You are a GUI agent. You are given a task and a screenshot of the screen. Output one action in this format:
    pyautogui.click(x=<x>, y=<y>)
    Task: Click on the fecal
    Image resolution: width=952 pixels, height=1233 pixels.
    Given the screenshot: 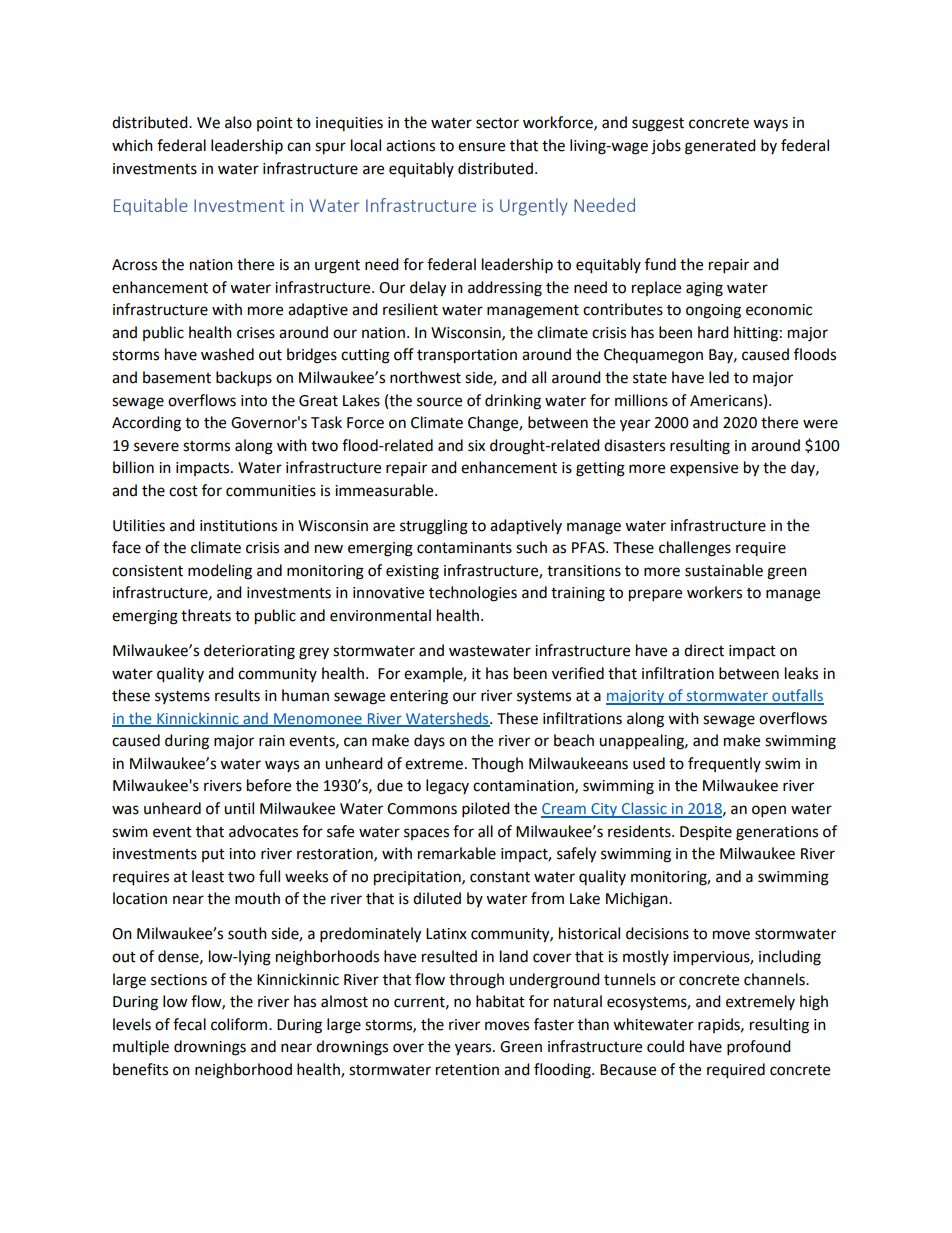 What is the action you would take?
    pyautogui.click(x=189, y=1024)
